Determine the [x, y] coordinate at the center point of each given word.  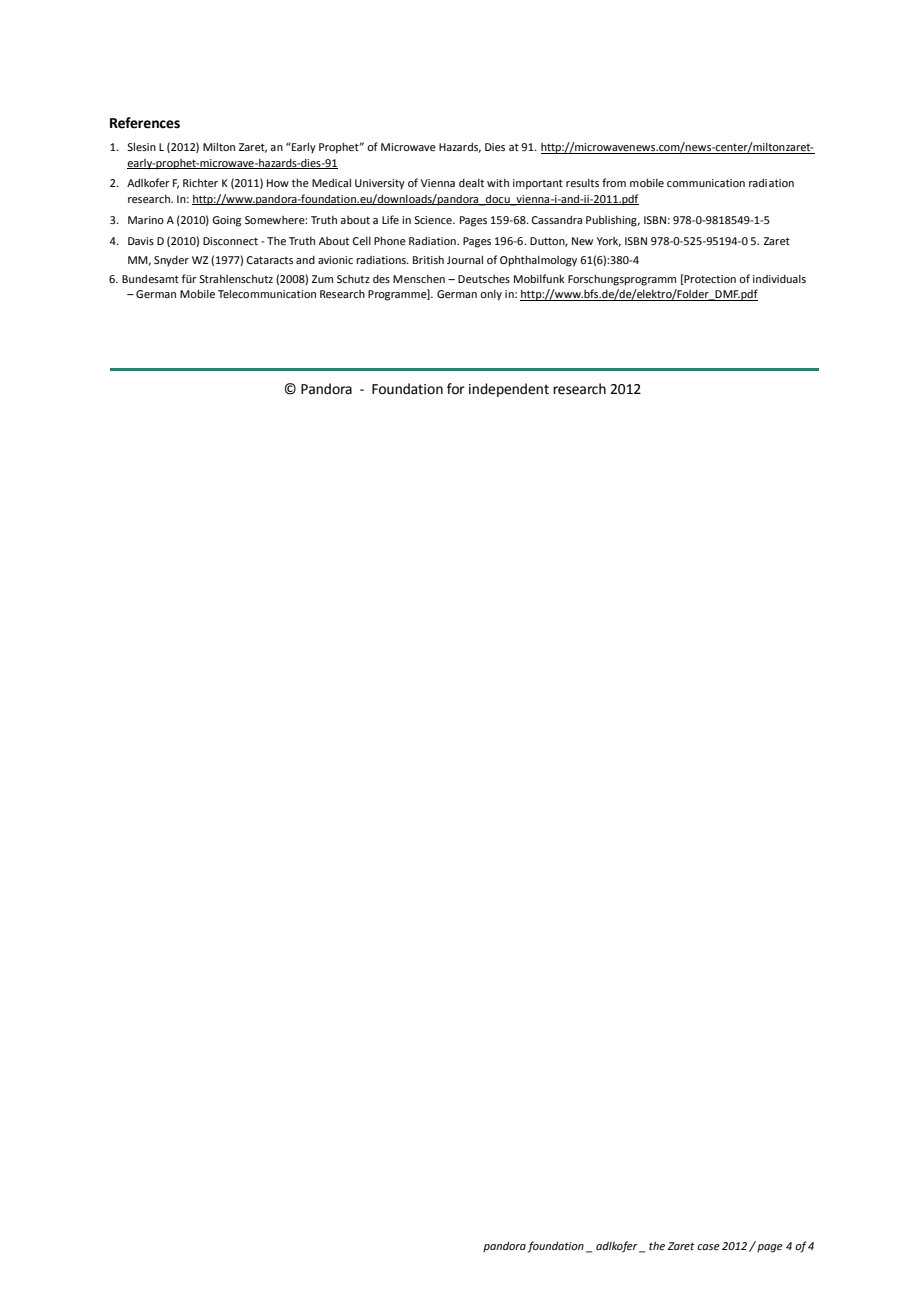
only [491, 295]
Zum [322, 279]
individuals [779, 279]
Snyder [171, 261]
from [614, 182]
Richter [200, 183]
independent [509, 390]
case [708, 1247]
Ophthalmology [538, 261]
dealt [471, 183]
